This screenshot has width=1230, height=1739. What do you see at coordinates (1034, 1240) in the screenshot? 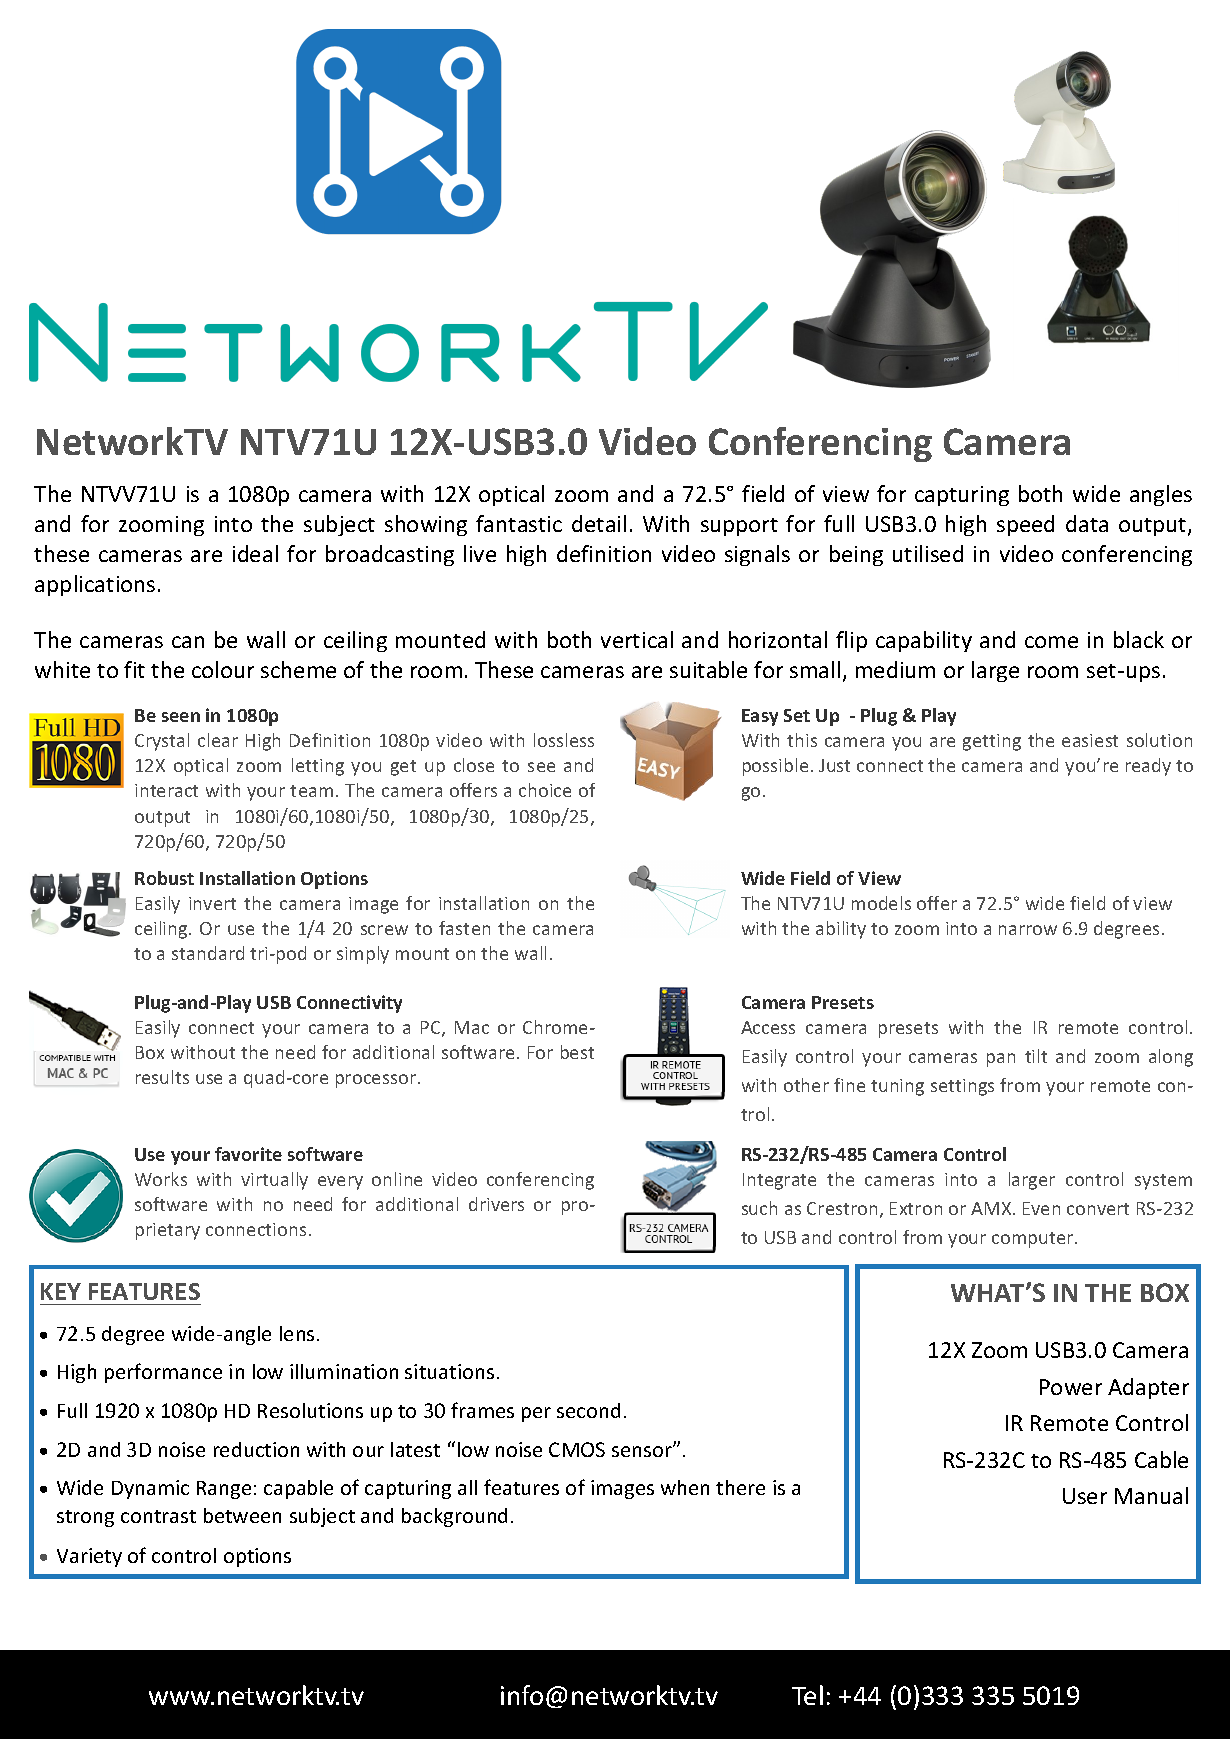
I see `computer` at bounding box center [1034, 1240].
